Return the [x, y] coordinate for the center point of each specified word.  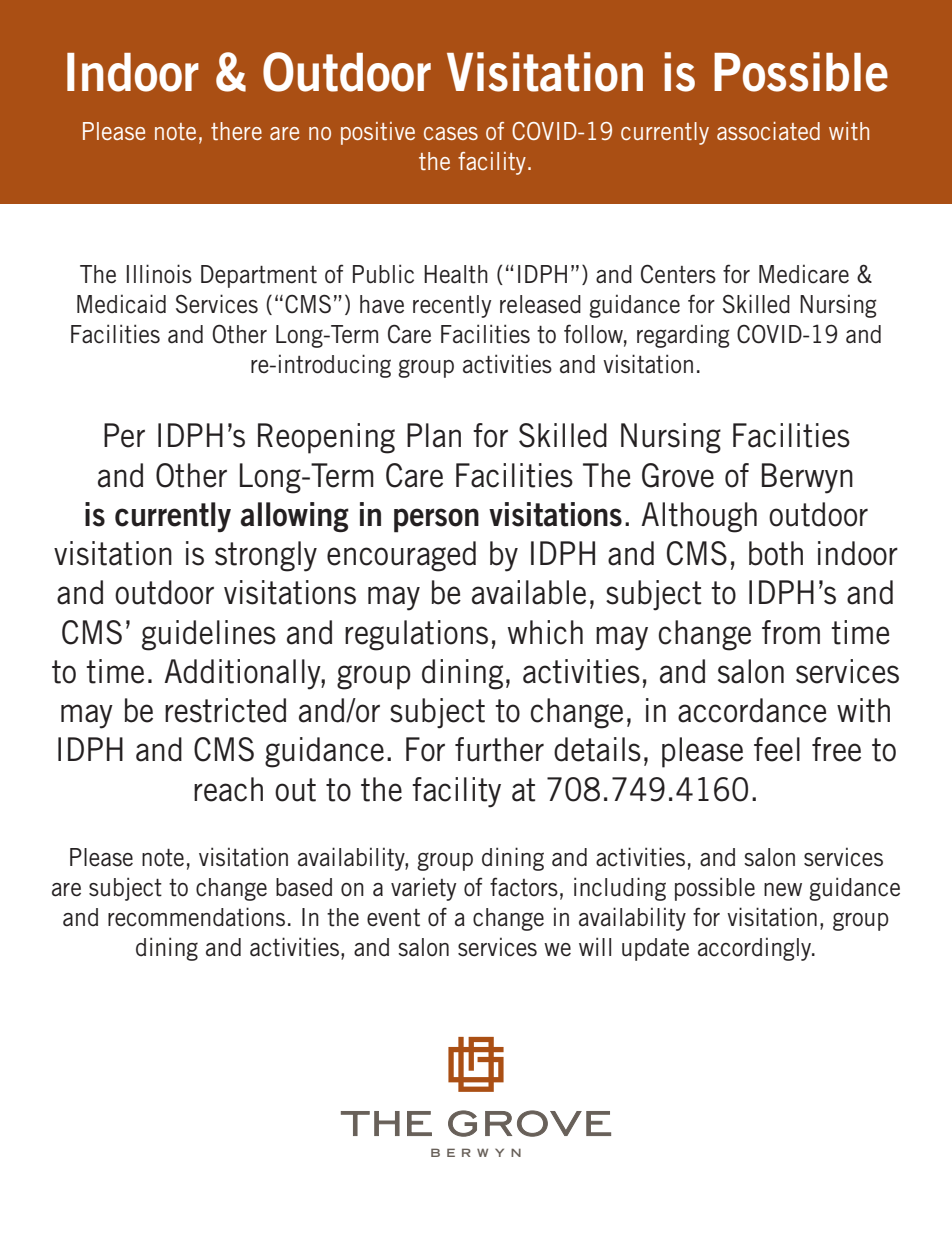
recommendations [196, 917]
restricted [225, 710]
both [776, 553]
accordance [752, 710]
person [436, 520]
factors [524, 887]
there [236, 131]
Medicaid [121, 304]
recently [452, 306]
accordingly [756, 949]
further [499, 749]
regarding [683, 336]
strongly [266, 556]
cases [451, 133]
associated [768, 131]
